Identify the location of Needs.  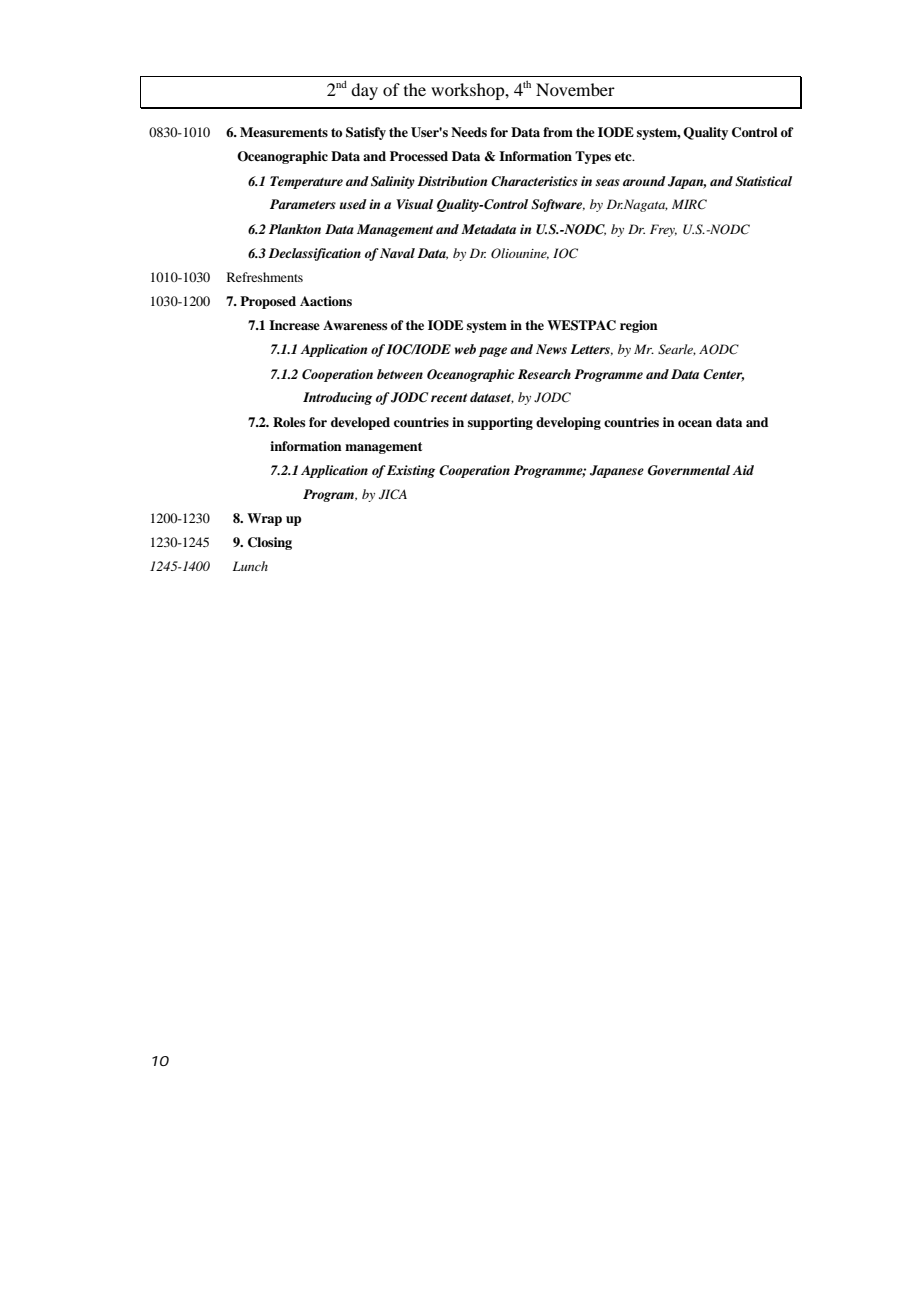
(469, 132).
